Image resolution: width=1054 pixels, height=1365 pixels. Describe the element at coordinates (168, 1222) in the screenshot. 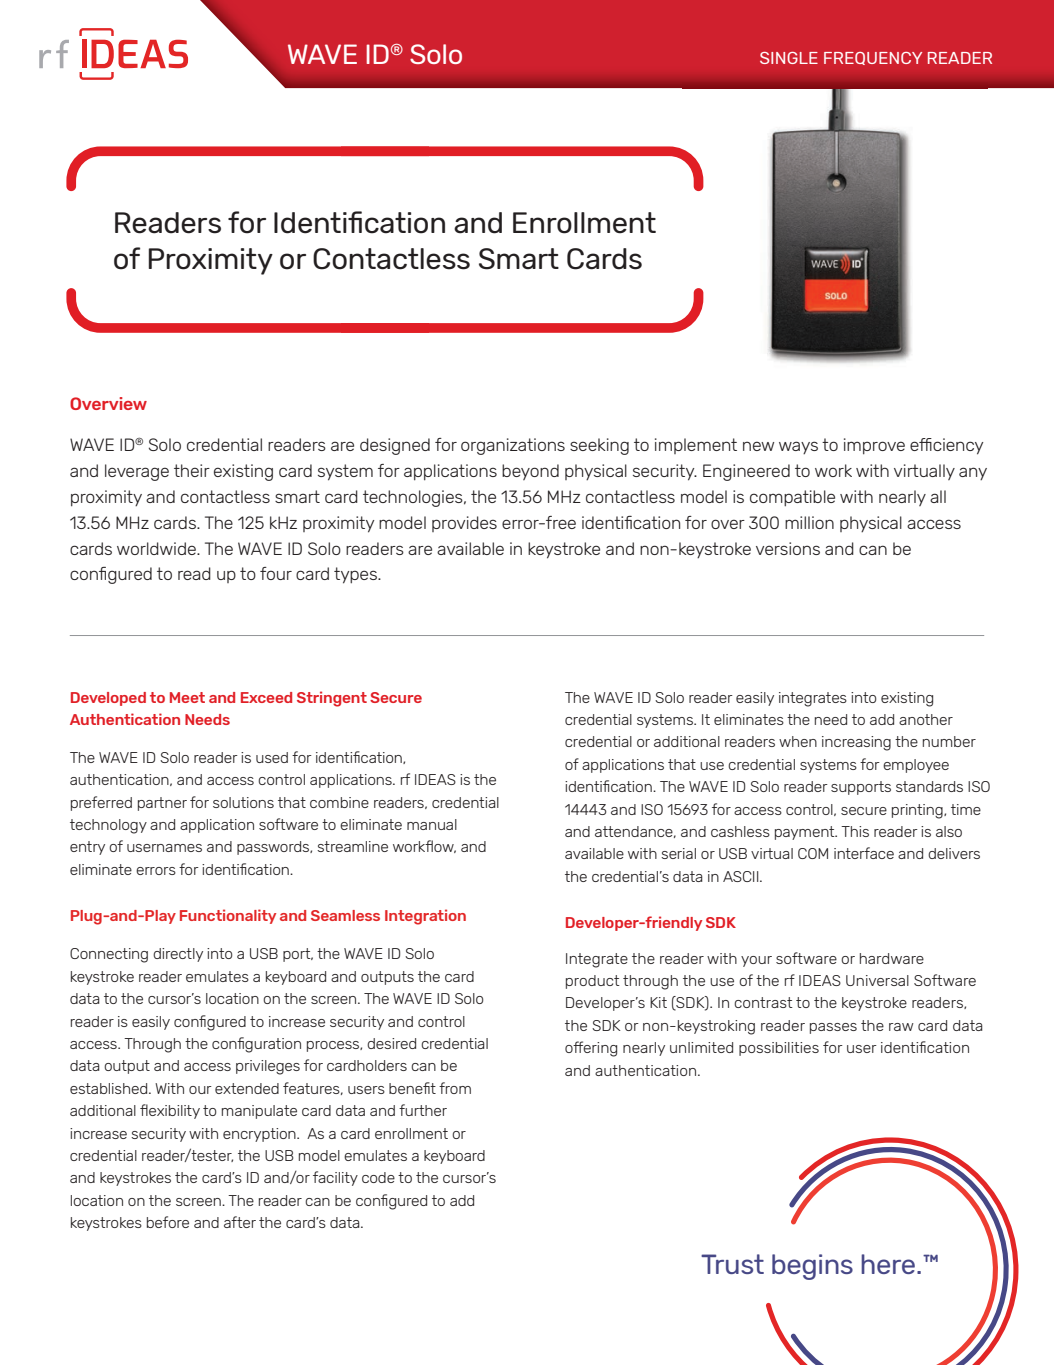

I see `before` at that location.
